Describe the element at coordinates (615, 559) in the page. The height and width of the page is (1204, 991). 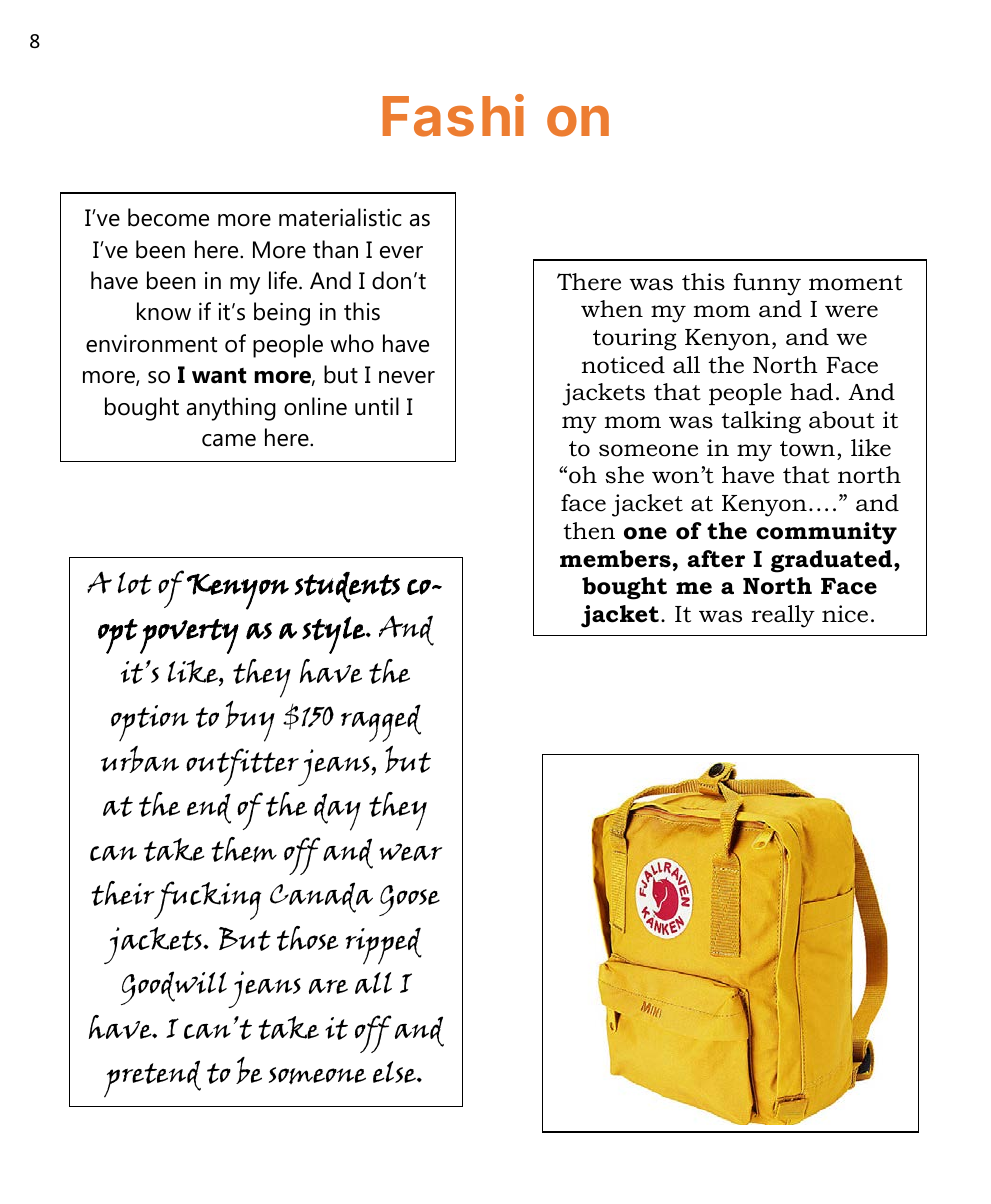
I see `members` at that location.
